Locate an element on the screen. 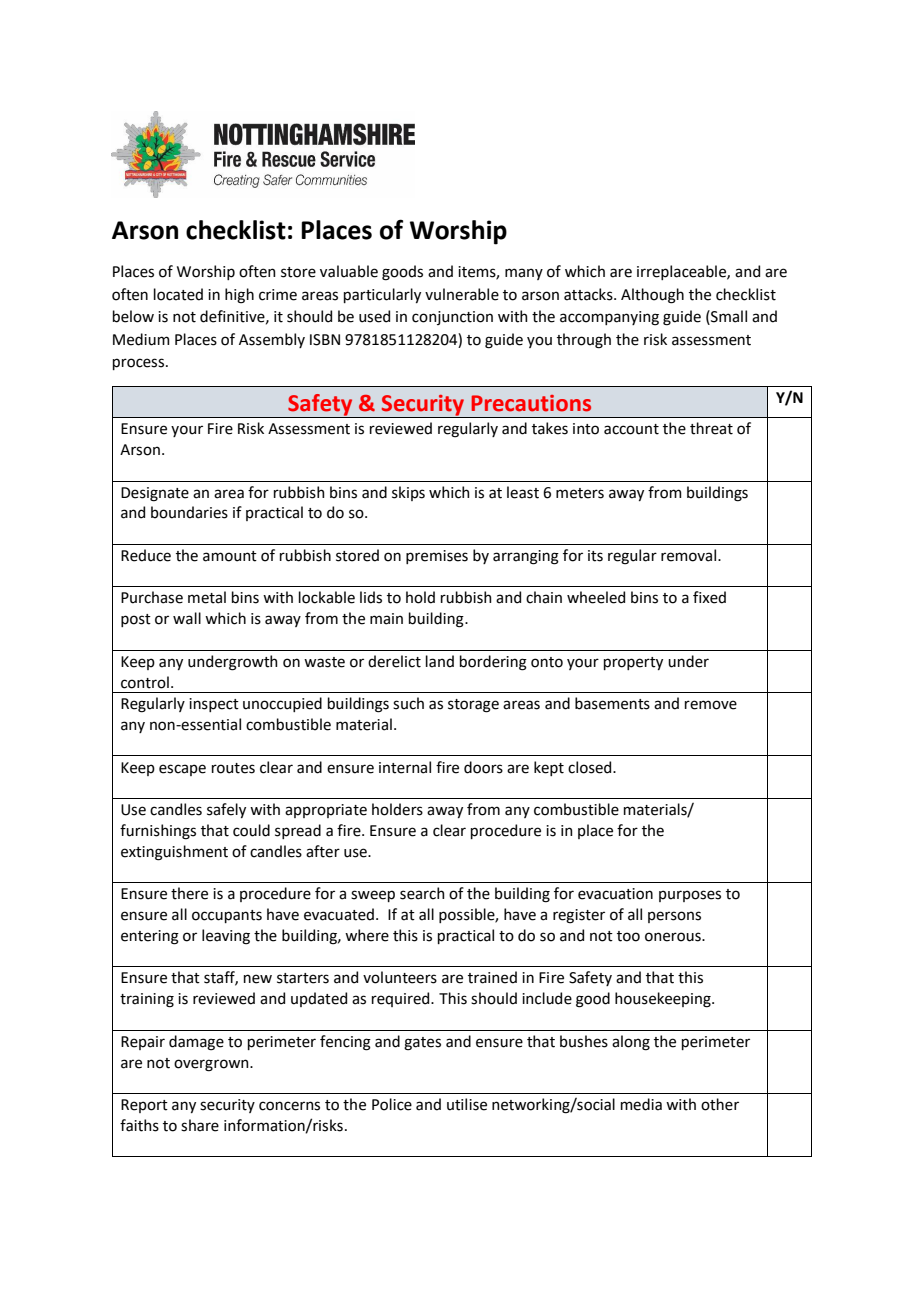 The height and width of the screenshot is (1307, 924). Police is located at coordinates (392, 1104).
